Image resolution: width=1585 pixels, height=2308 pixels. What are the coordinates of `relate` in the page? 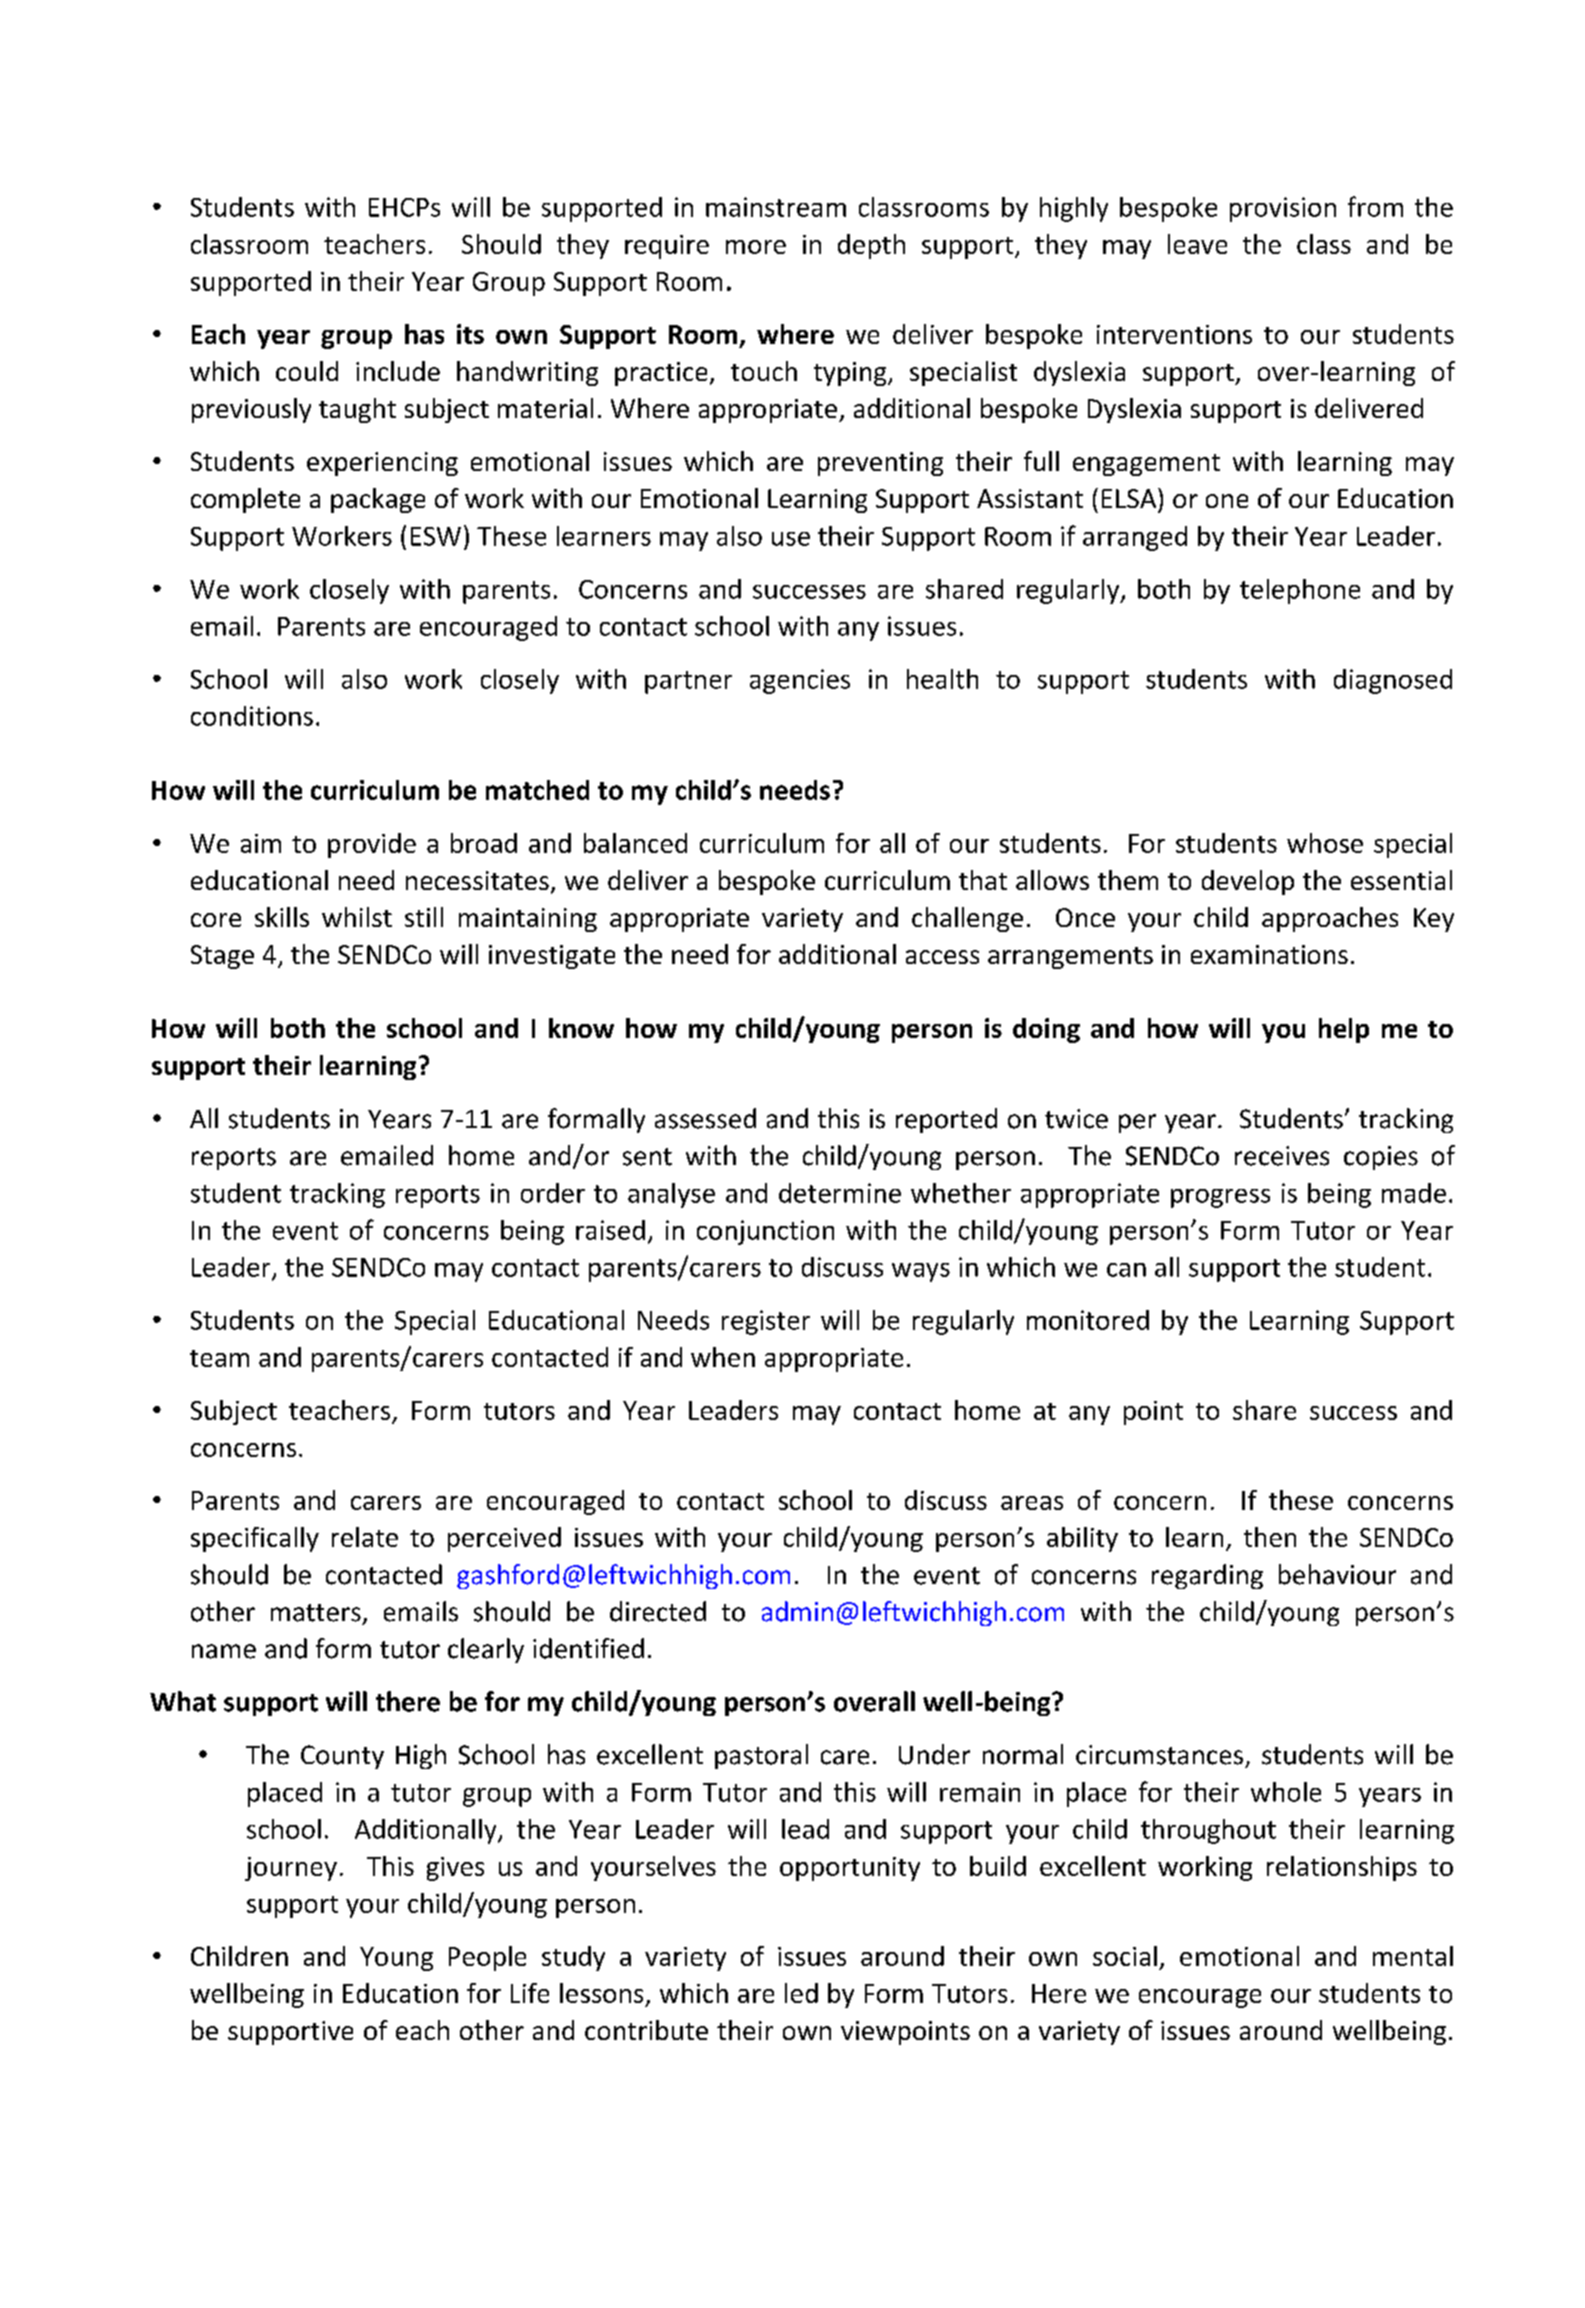 It's located at (365, 1537).
